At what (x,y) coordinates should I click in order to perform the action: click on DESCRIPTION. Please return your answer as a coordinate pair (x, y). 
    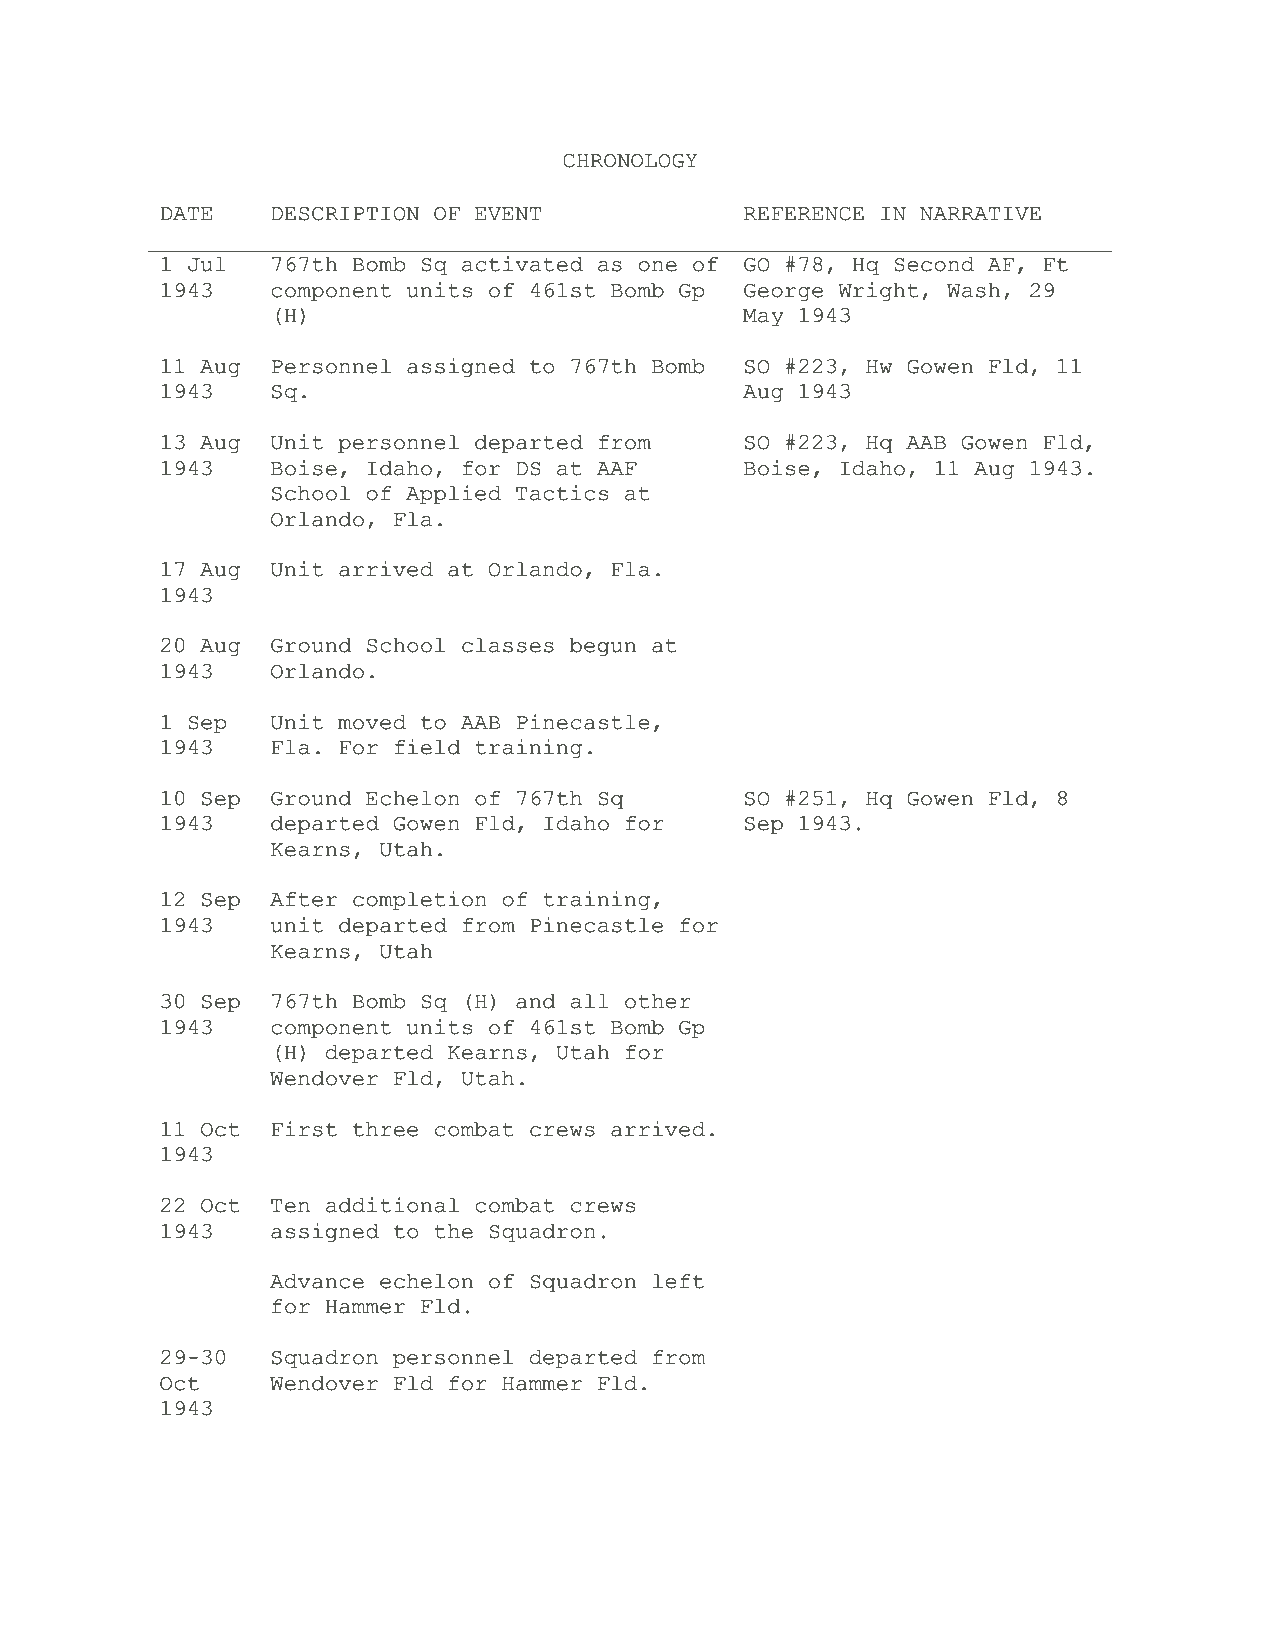
    Looking at the image, I should click on (345, 214).
